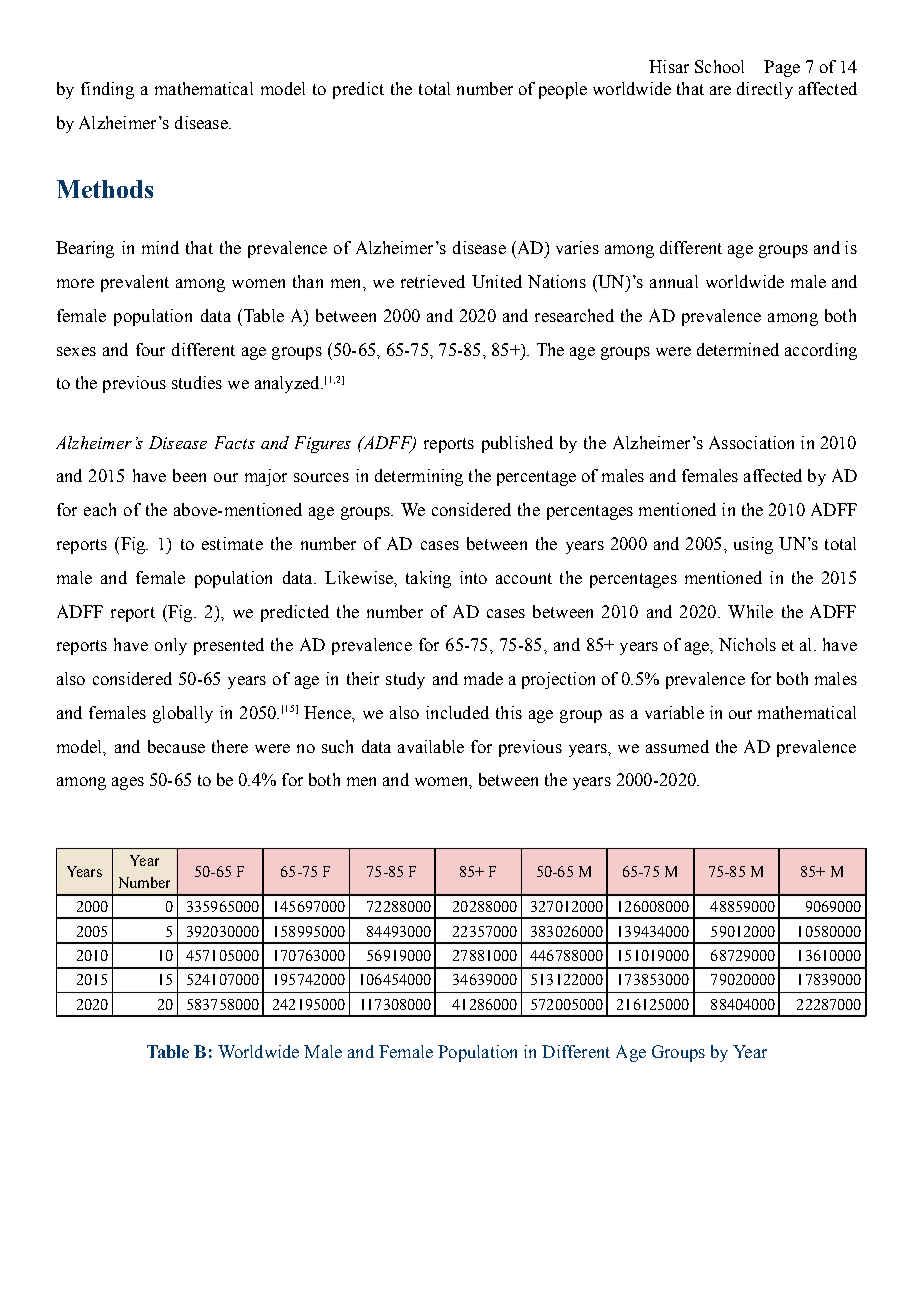 Image resolution: width=924 pixels, height=1307 pixels. What do you see at coordinates (563, 90) in the image?
I see `people` at bounding box center [563, 90].
